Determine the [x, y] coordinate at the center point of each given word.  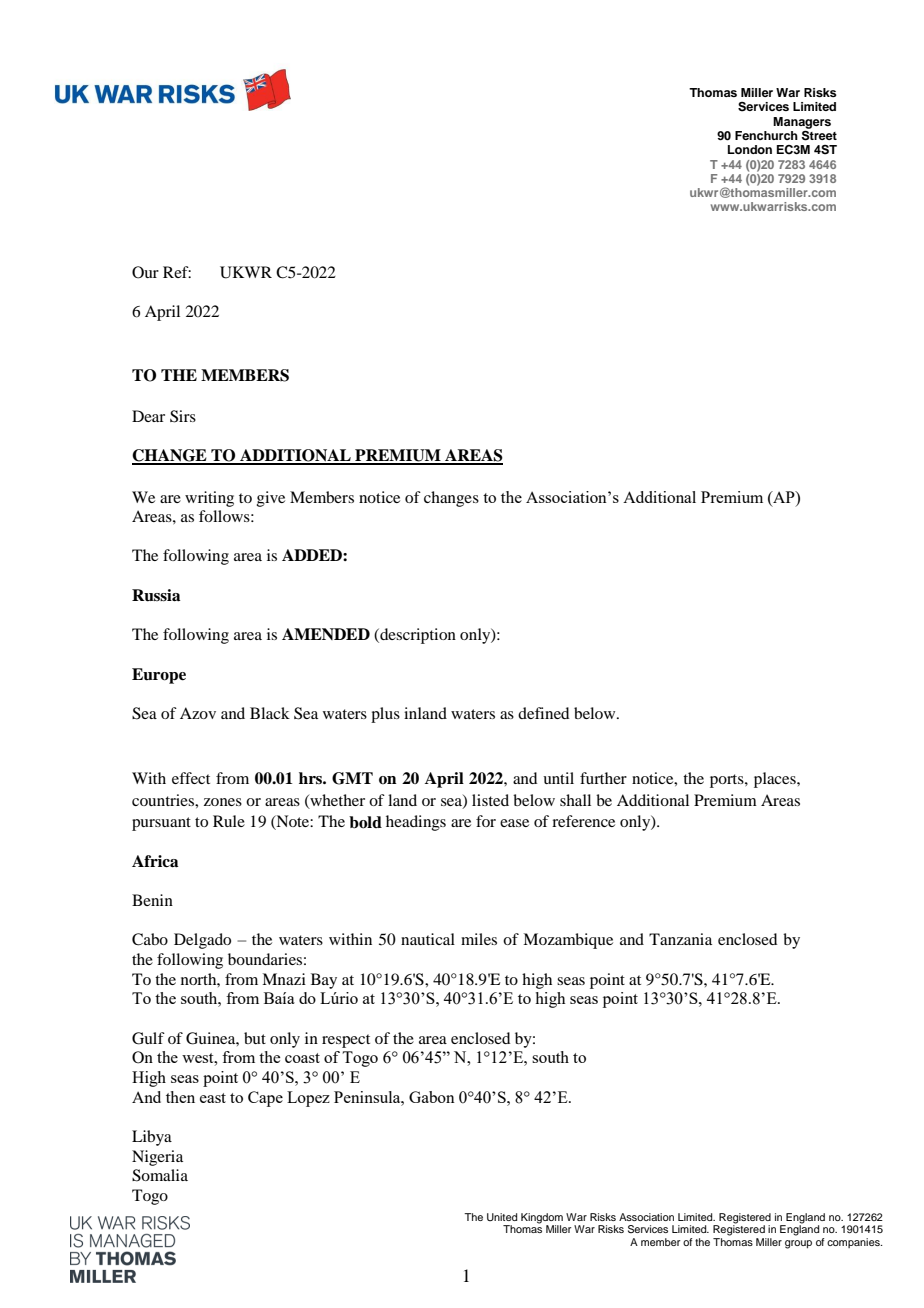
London [750, 149]
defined [543, 713]
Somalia [160, 1175]
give [271, 499]
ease [514, 823]
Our [145, 272]
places [776, 780]
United [502, 1217]
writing [209, 499]
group [798, 1244]
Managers [802, 124]
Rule [229, 821]
